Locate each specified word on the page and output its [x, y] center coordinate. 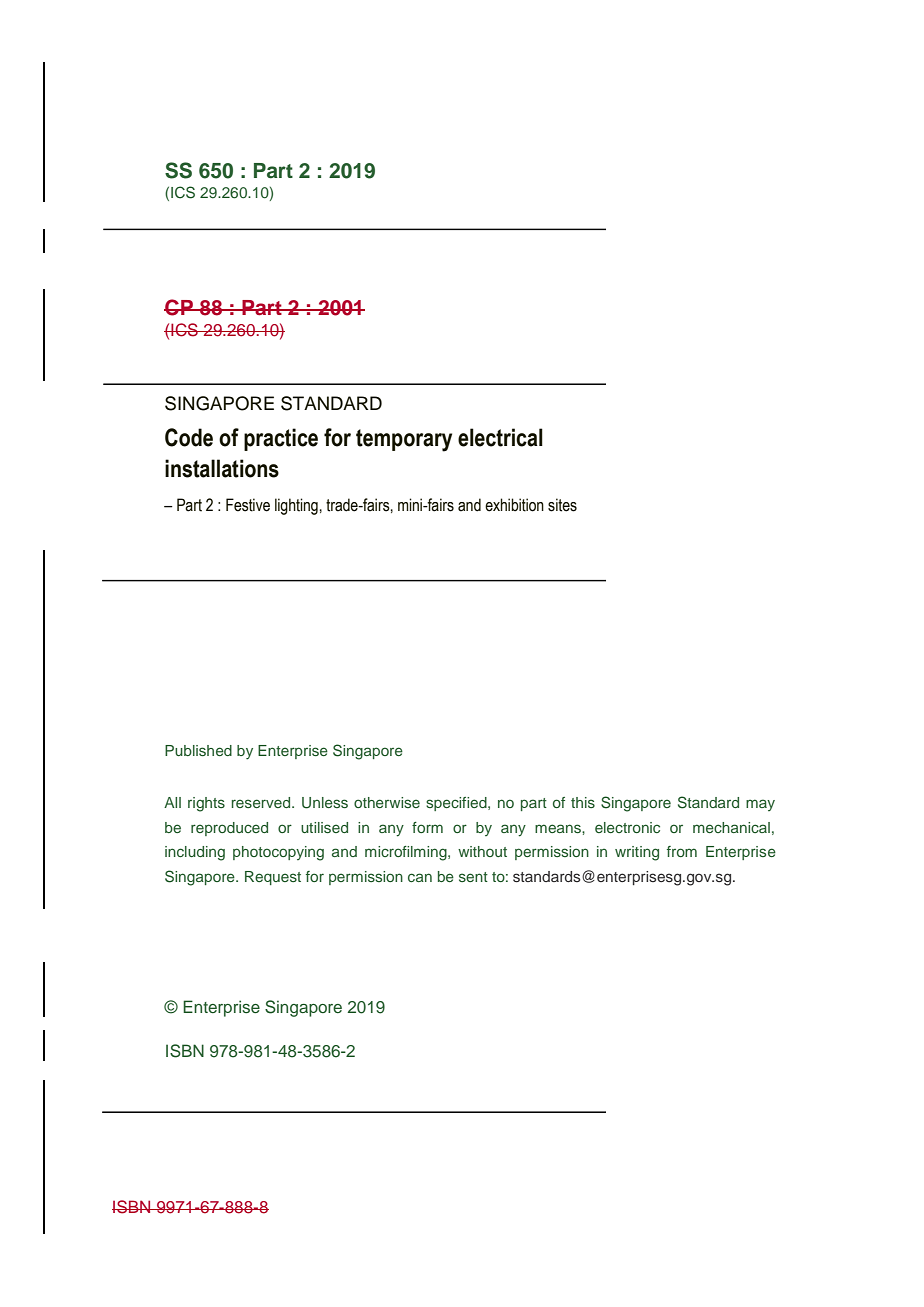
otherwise [387, 802]
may [760, 805]
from [682, 851]
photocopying [278, 853]
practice [281, 439]
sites [562, 505]
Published [198, 750]
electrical [500, 437]
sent [473, 877]
